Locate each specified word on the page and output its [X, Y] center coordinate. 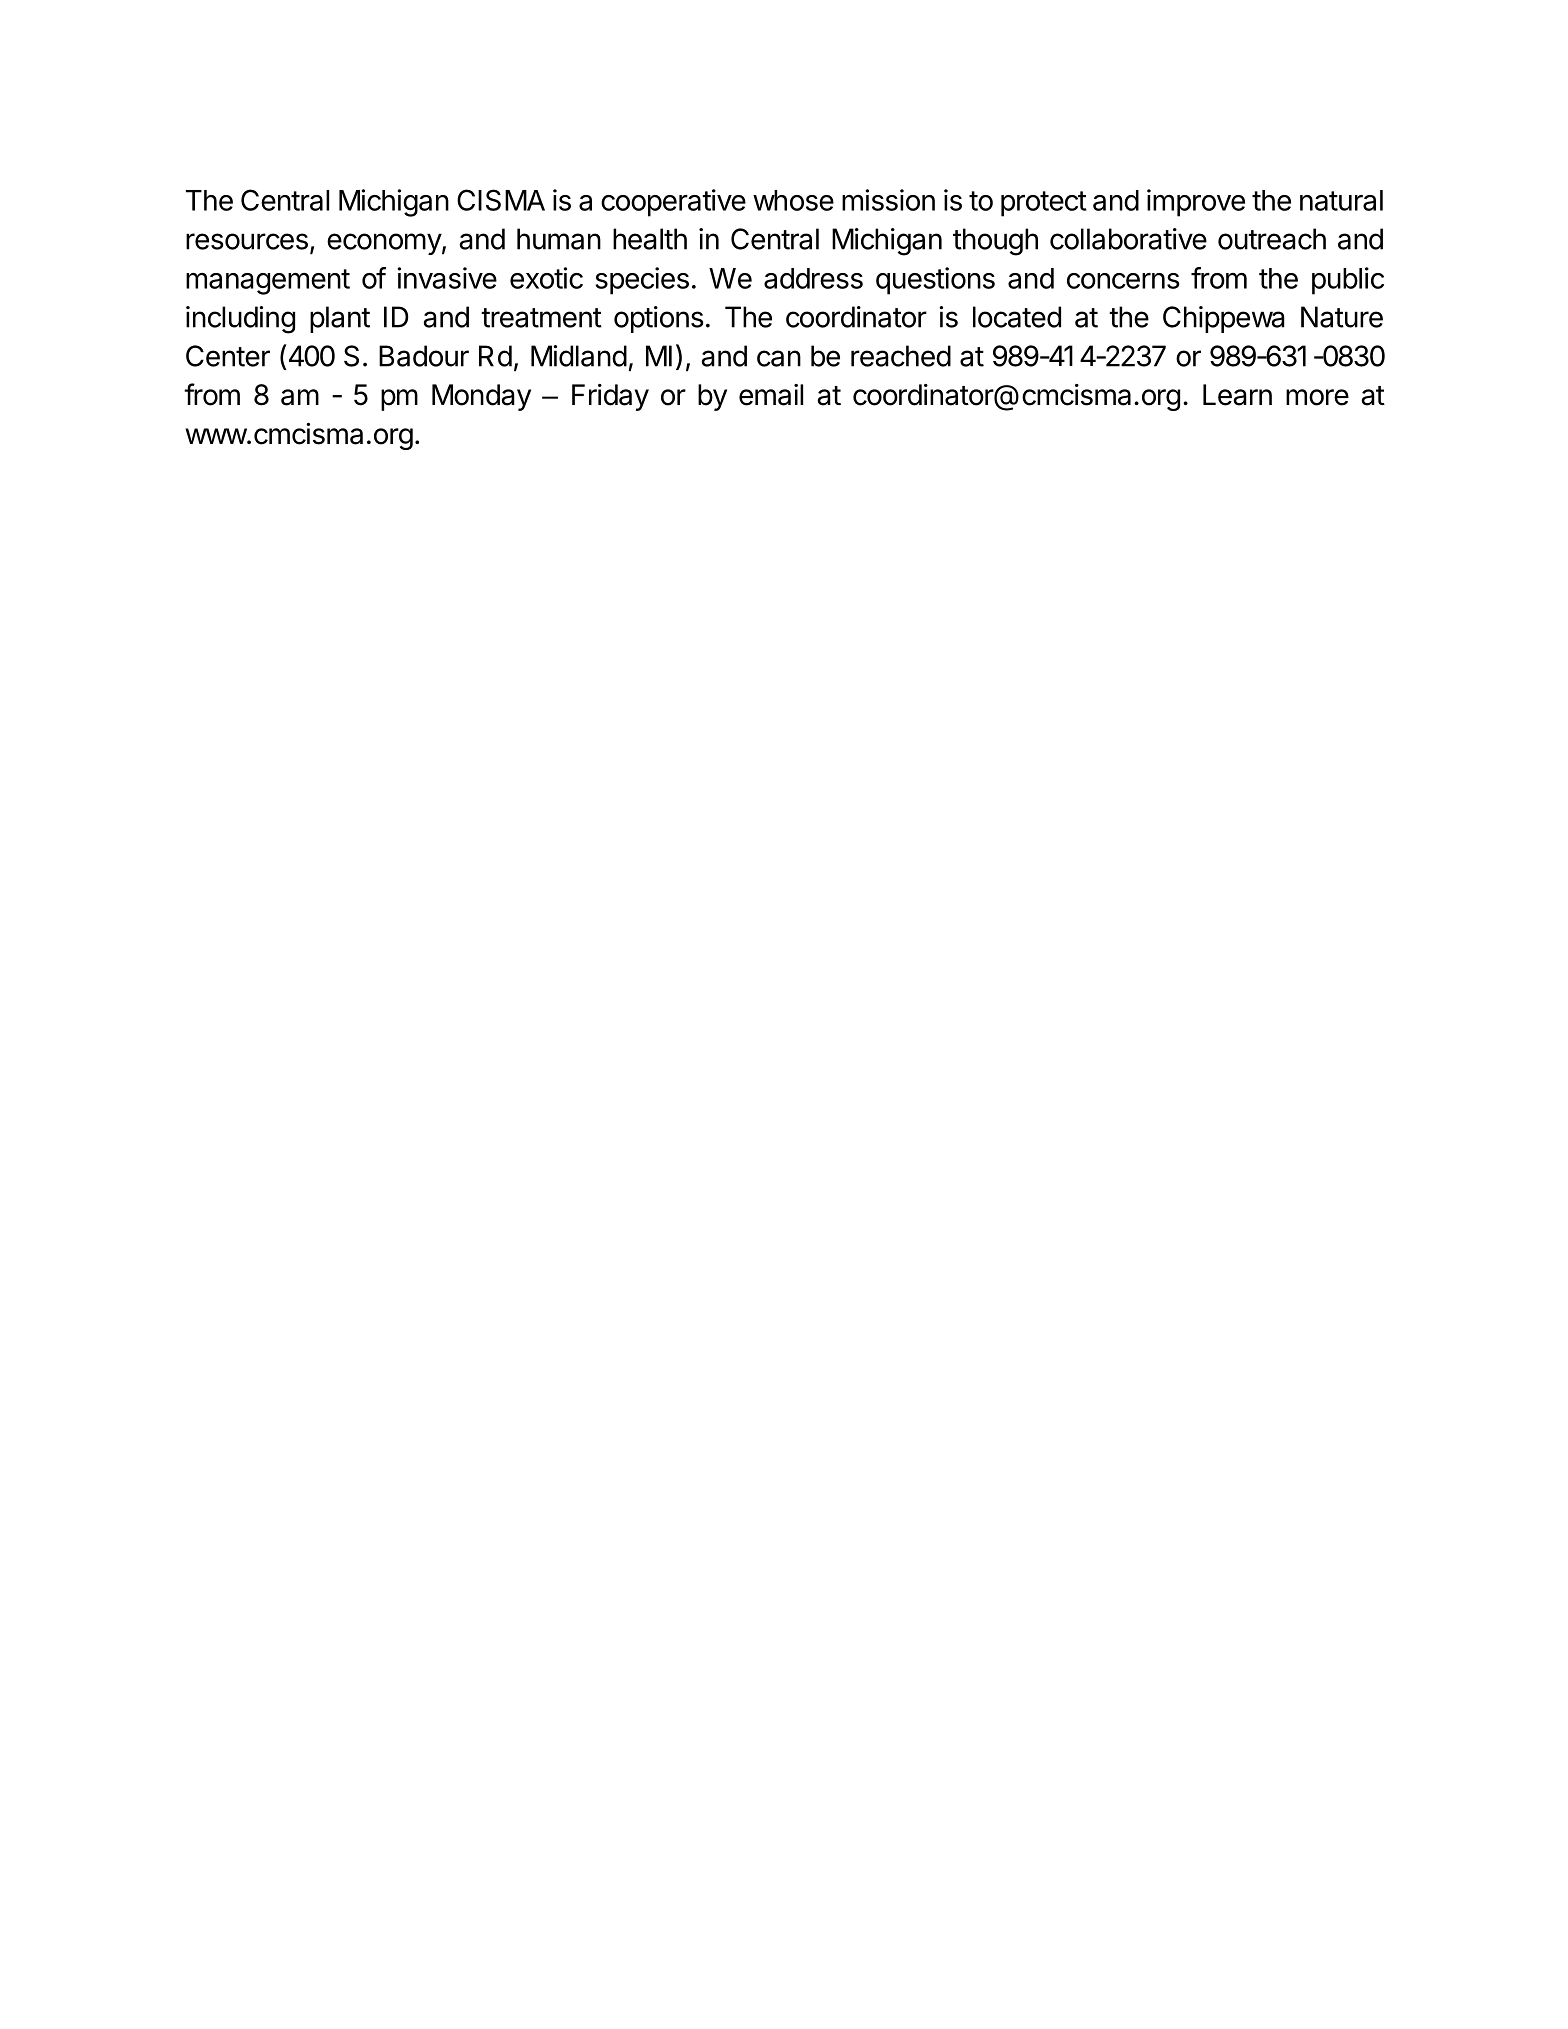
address [813, 278]
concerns [1123, 281]
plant [340, 319]
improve [1196, 203]
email [771, 395]
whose [793, 200]
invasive [447, 278]
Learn [1237, 395]
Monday [481, 397]
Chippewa [1224, 319]
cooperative [673, 203]
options [659, 319]
